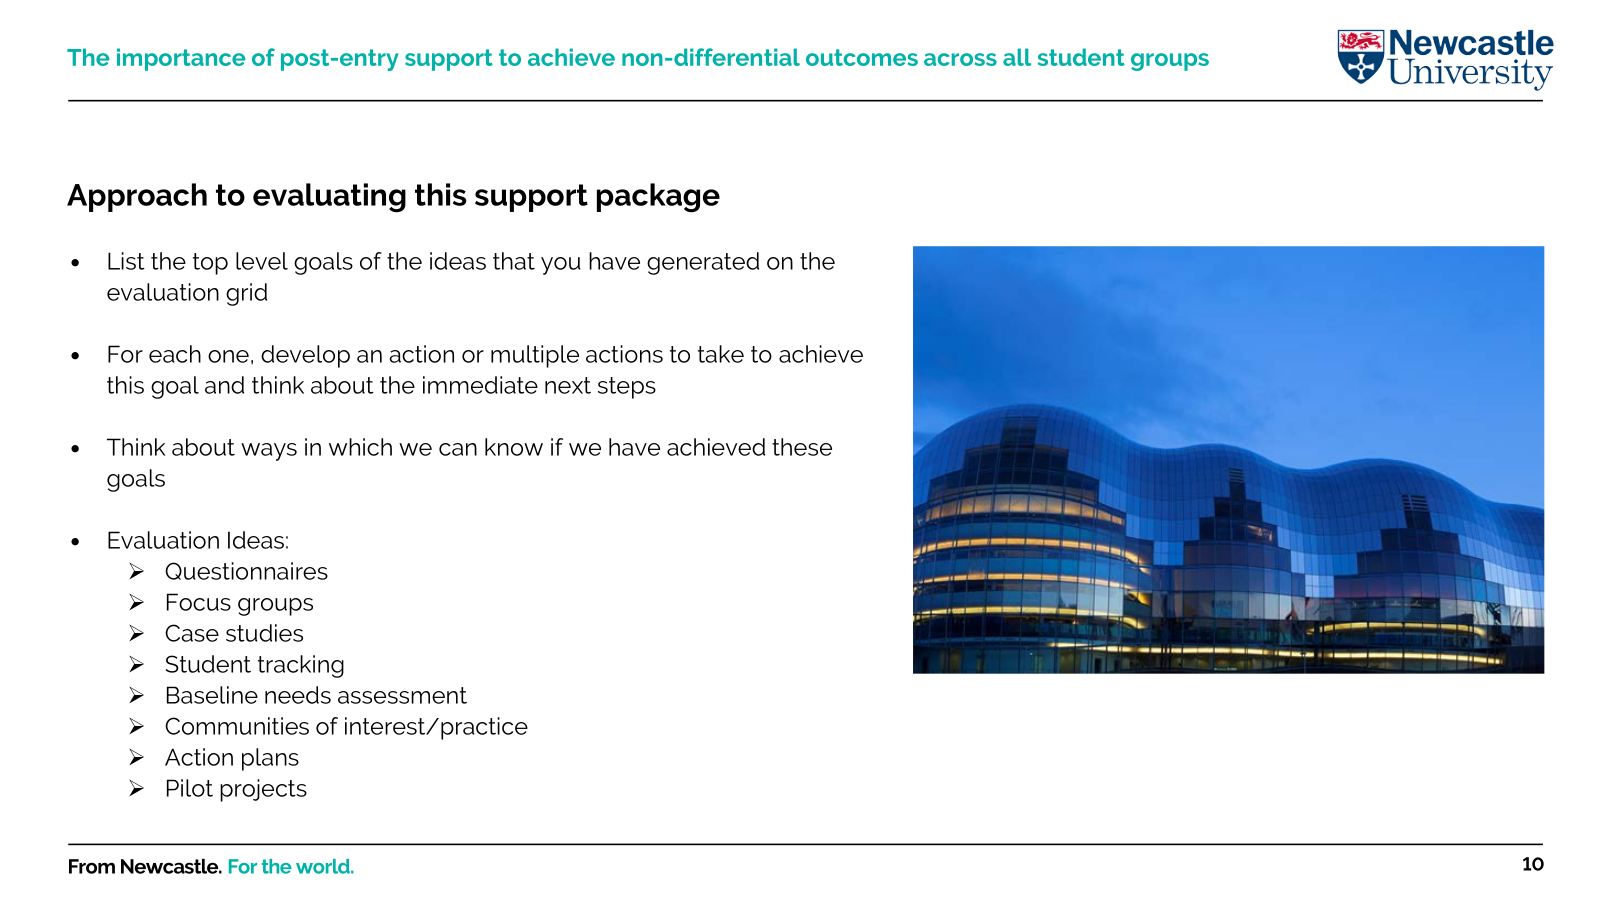  Describe the element at coordinates (92, 866) in the image. I see `From` at that location.
